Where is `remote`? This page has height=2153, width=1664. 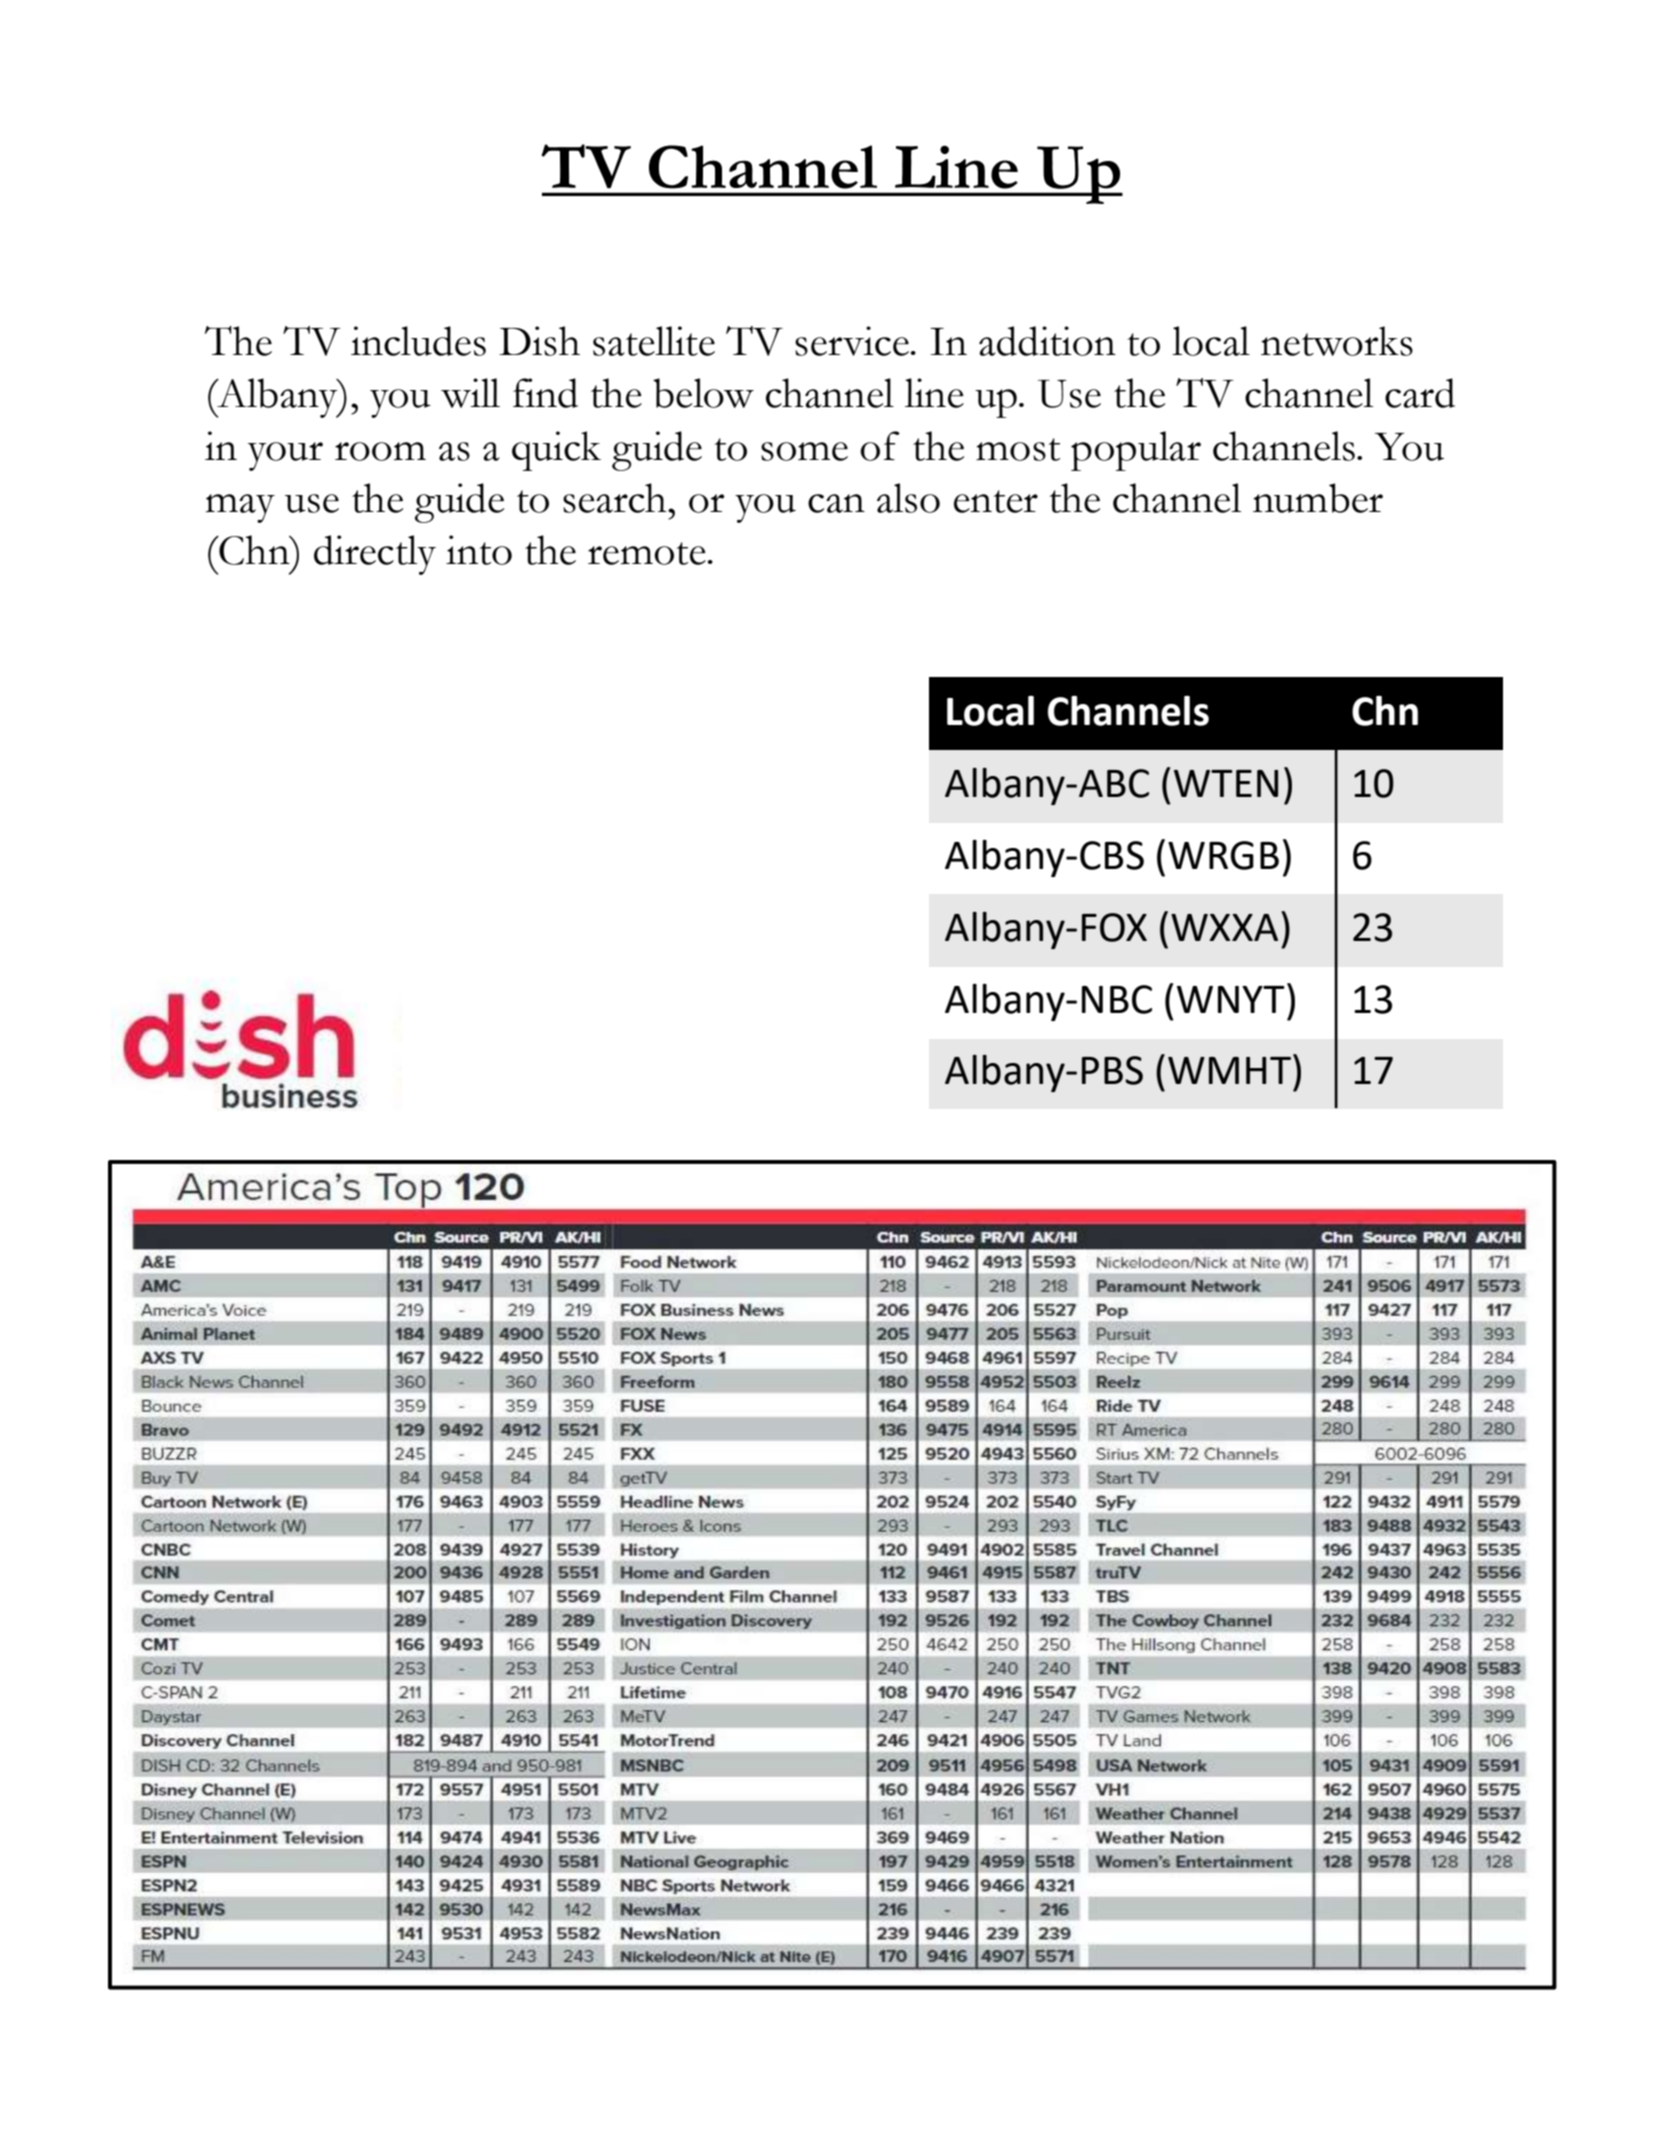
remote is located at coordinates (647, 553).
